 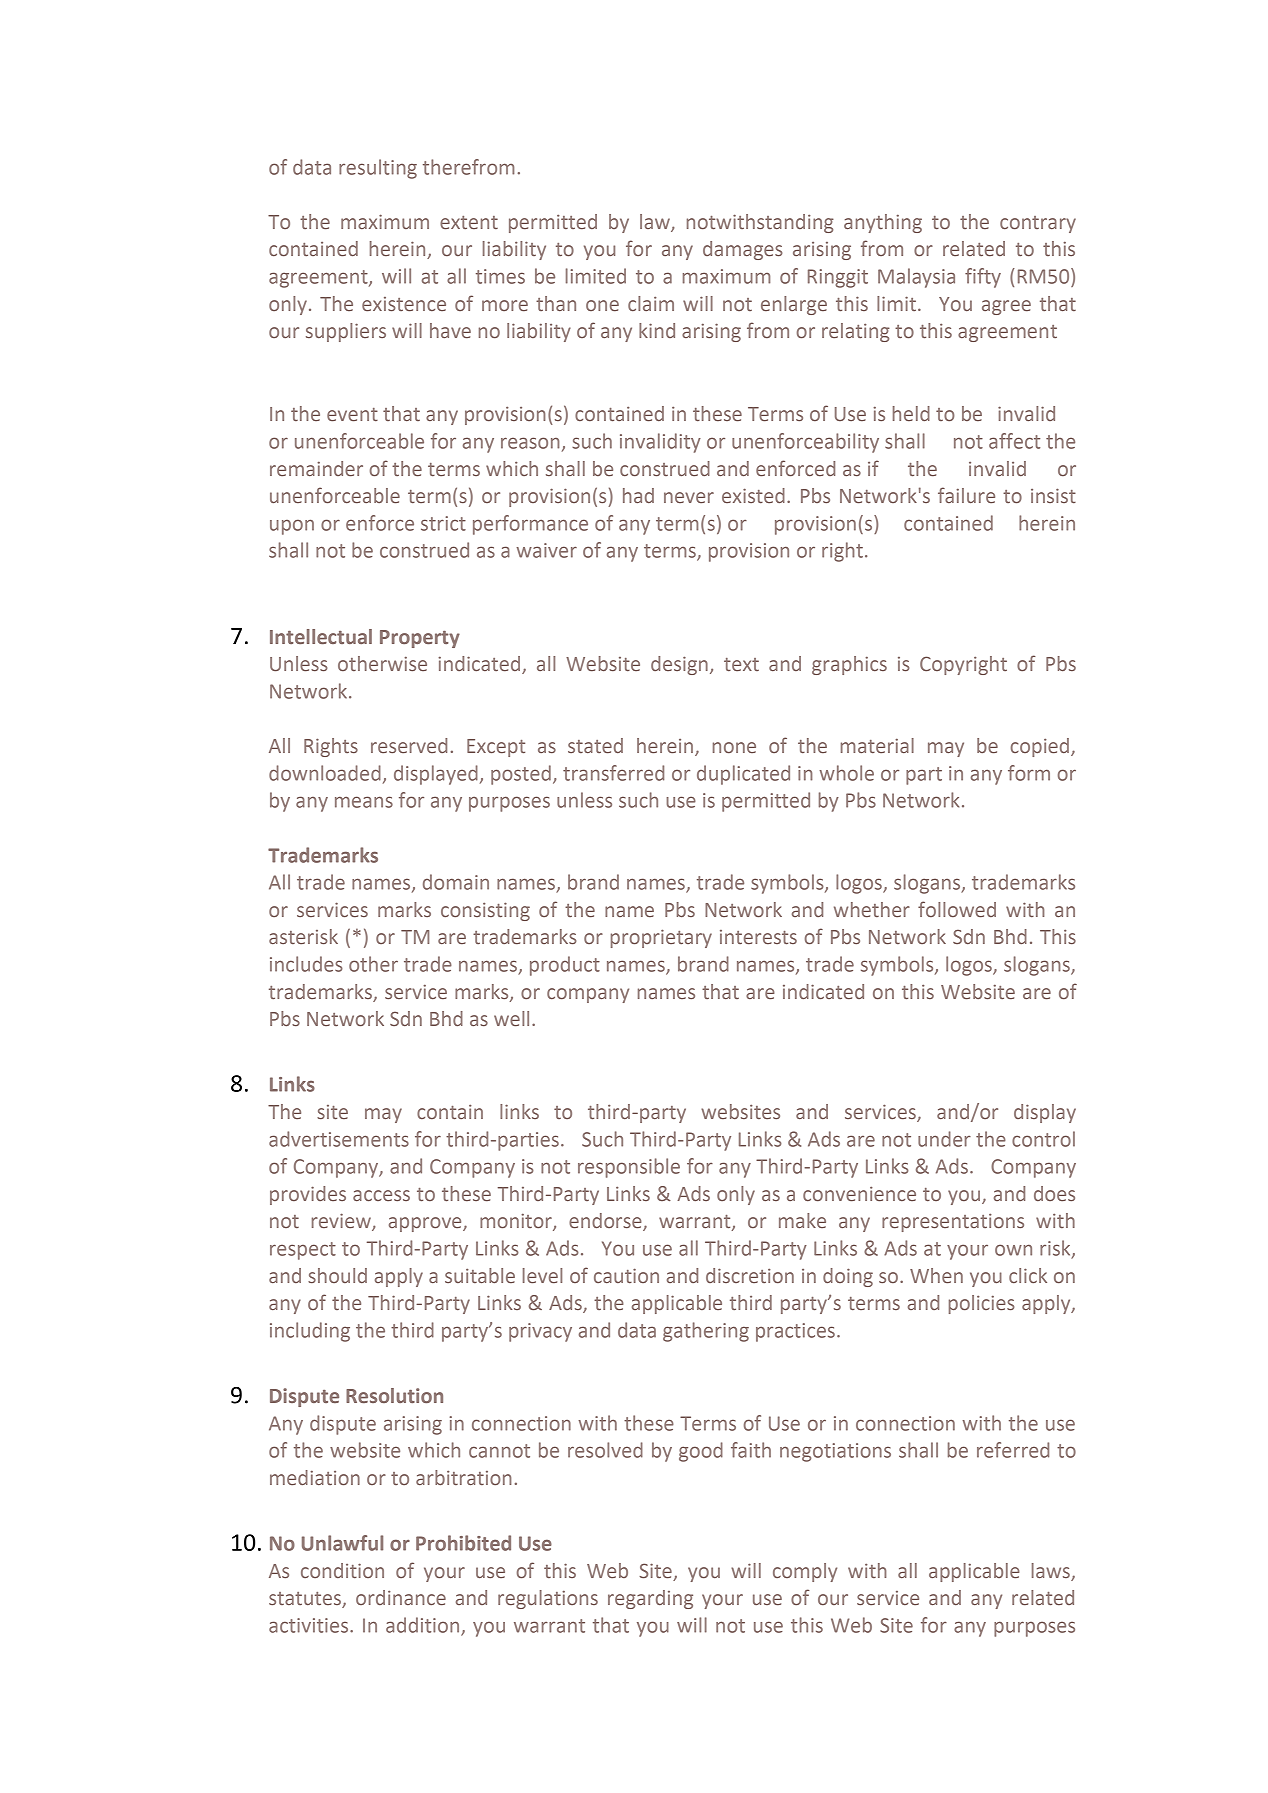 What do you see at coordinates (1051, 1570) in the screenshot?
I see `laws` at bounding box center [1051, 1570].
